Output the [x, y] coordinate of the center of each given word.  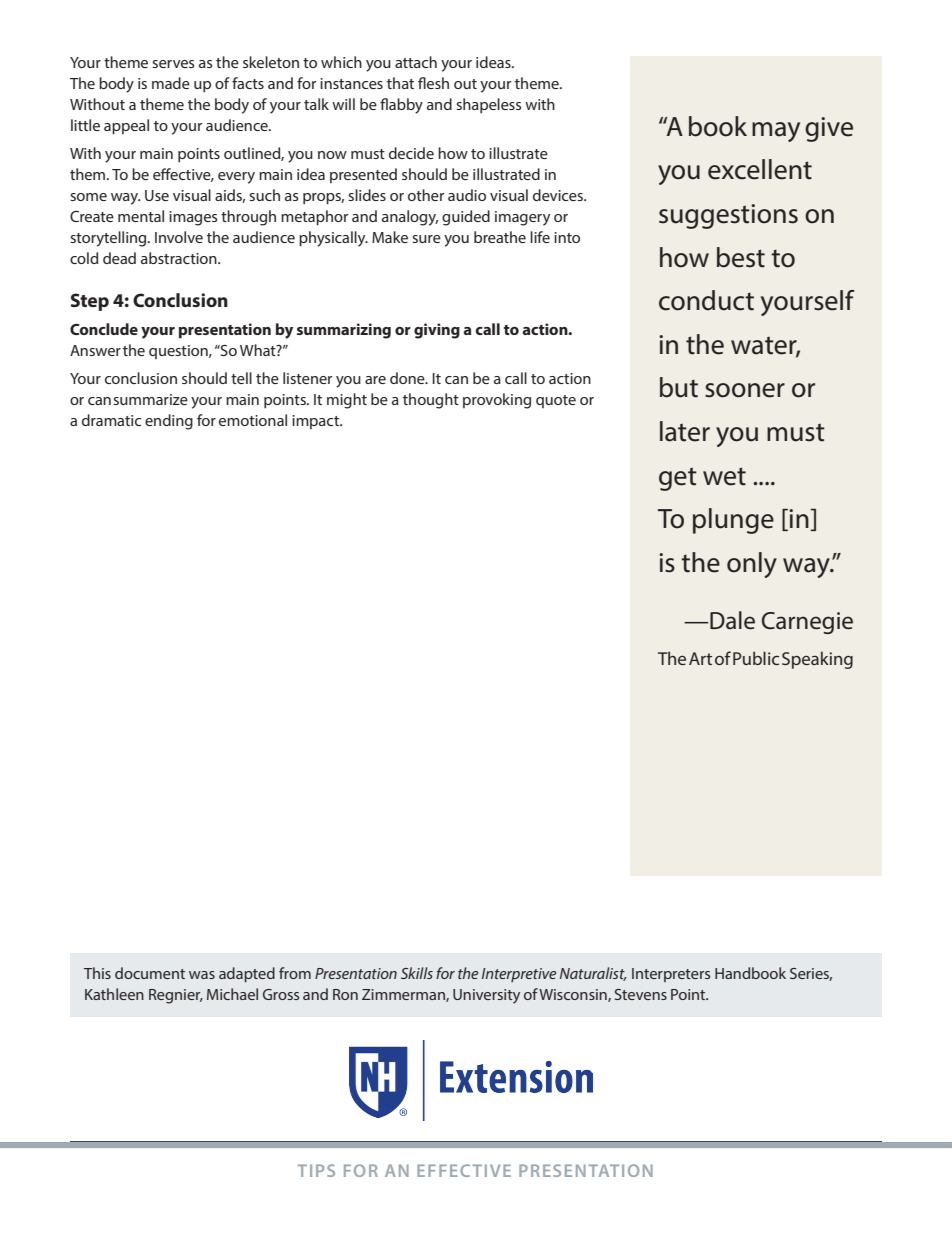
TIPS [316, 1170]
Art [700, 658]
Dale [731, 620]
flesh [433, 83]
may [776, 132]
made [171, 83]
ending [169, 422]
